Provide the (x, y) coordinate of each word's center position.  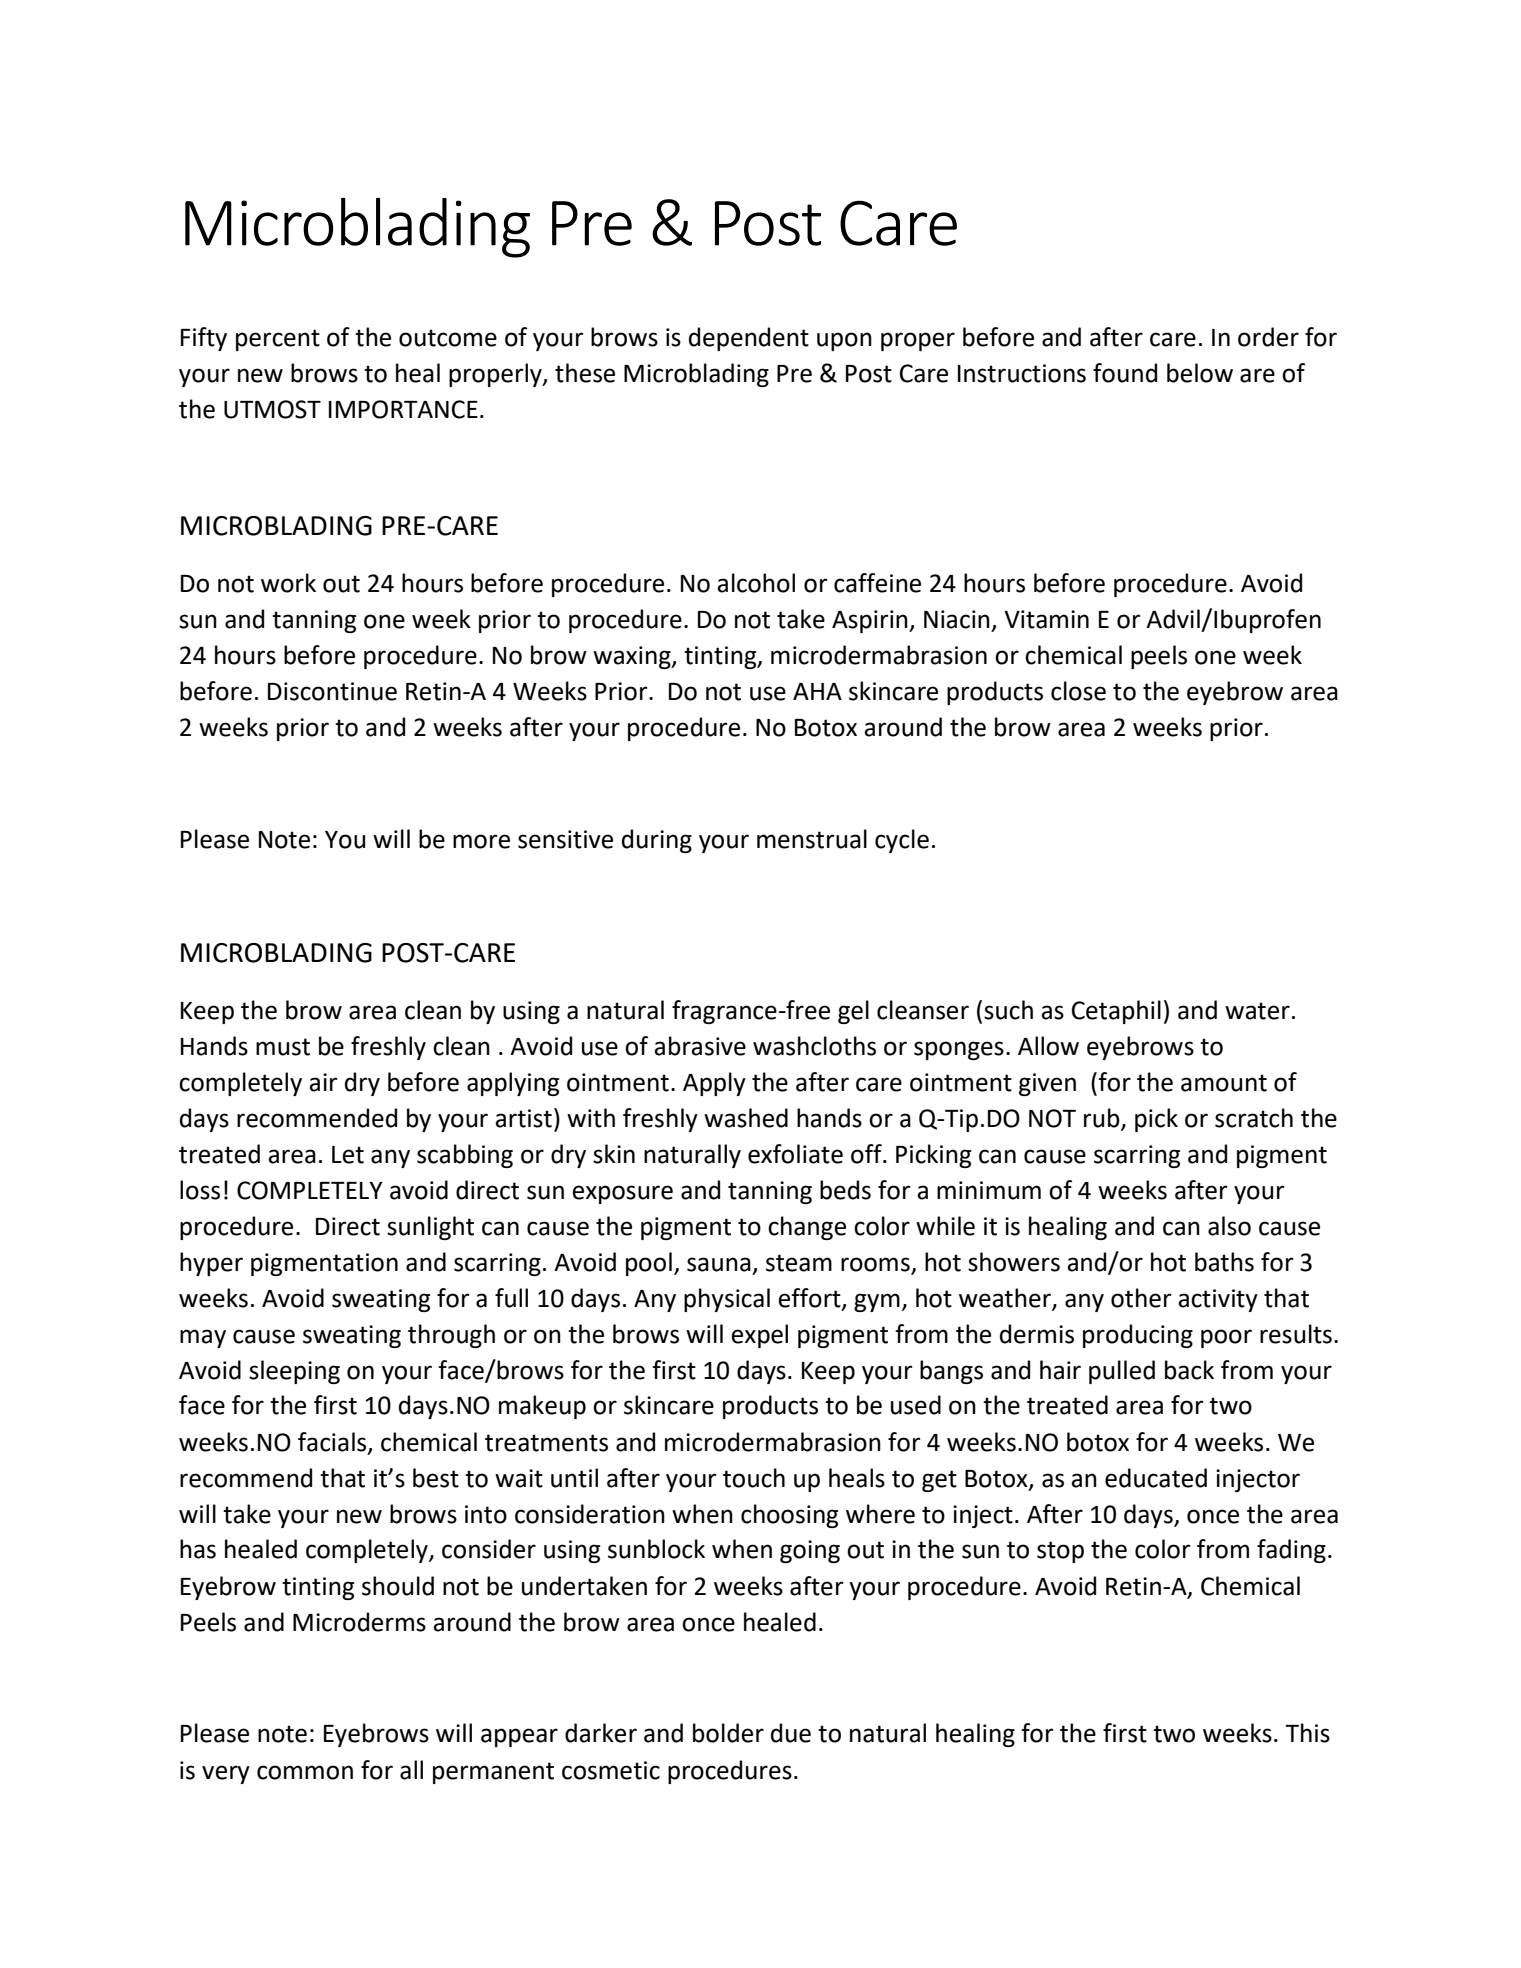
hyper (211, 1264)
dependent (749, 339)
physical (727, 1300)
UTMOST (272, 409)
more (481, 841)
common (305, 1772)
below (1200, 373)
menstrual (812, 839)
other (1141, 1298)
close (1078, 691)
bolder (728, 1733)
